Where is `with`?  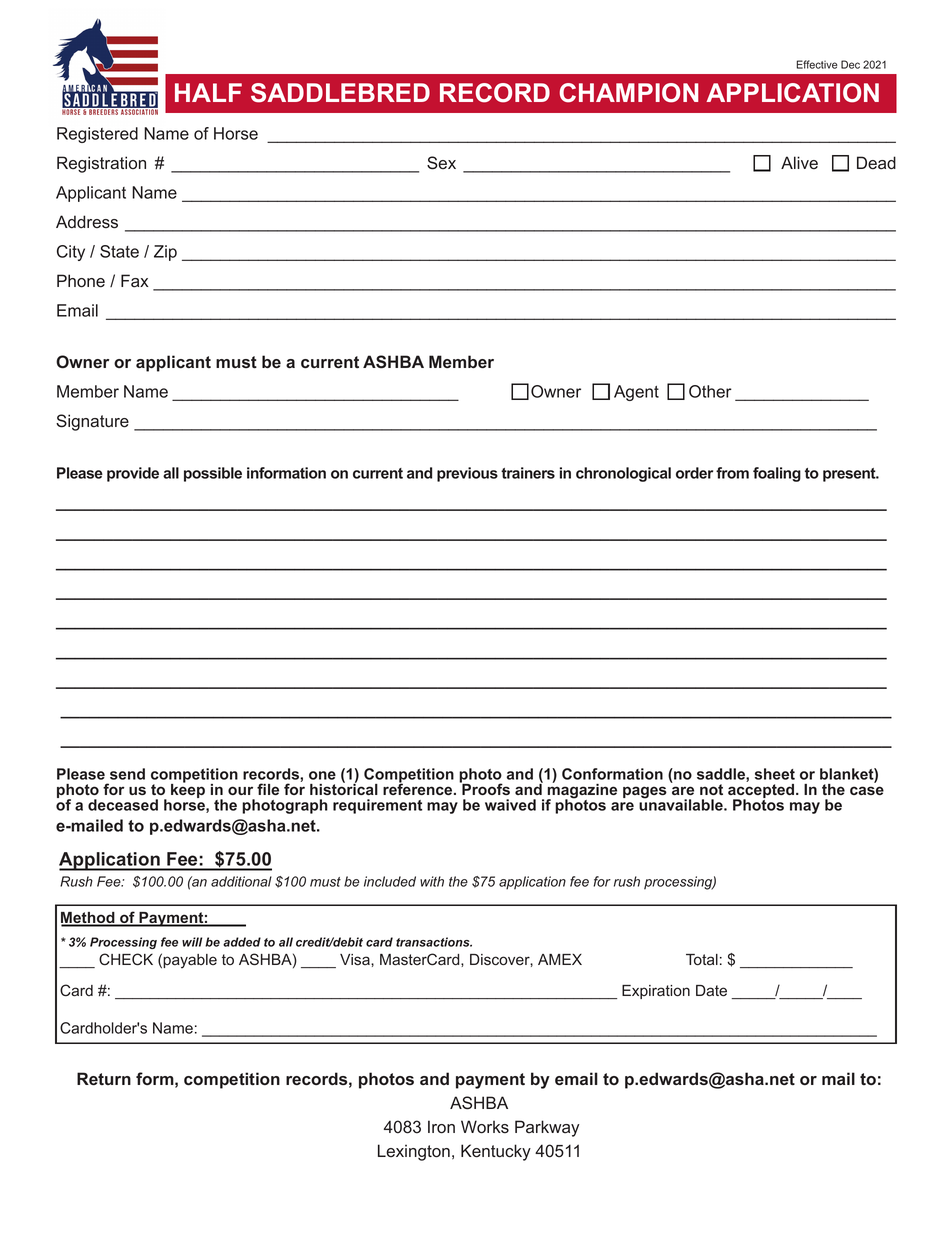
with is located at coordinates (432, 881).
